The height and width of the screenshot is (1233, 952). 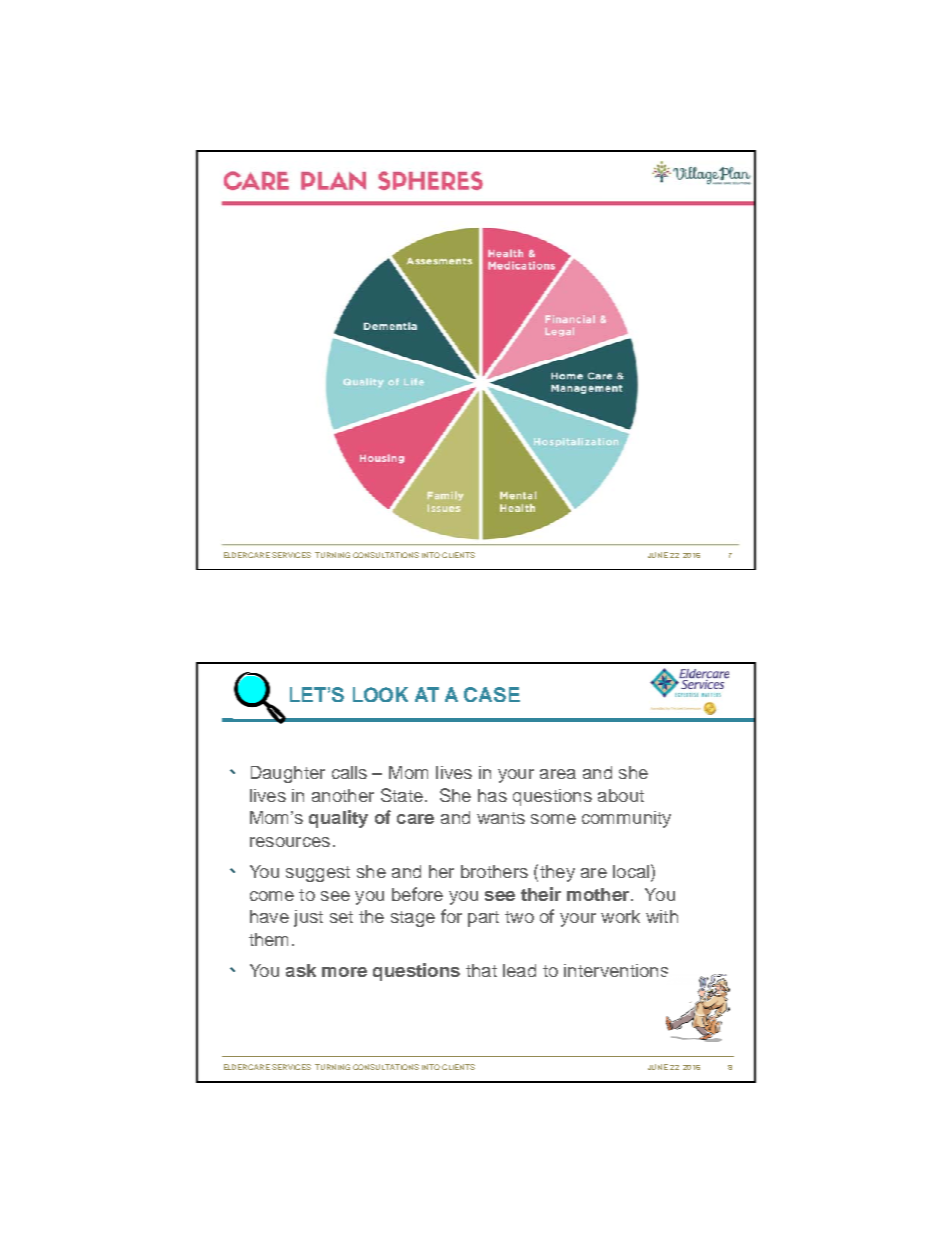 I want to click on ask, so click(x=301, y=970).
